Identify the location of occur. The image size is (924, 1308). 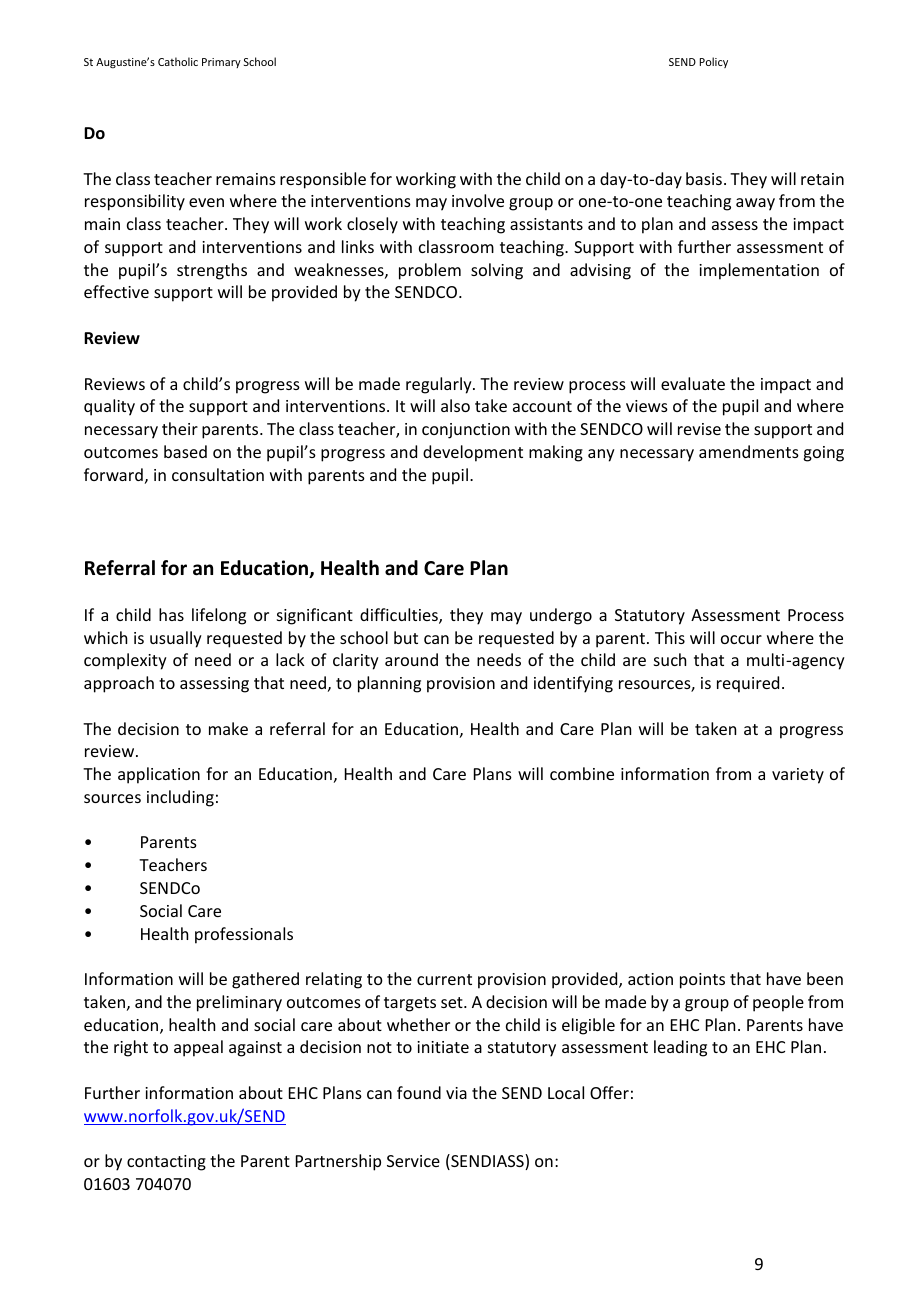
(741, 639).
